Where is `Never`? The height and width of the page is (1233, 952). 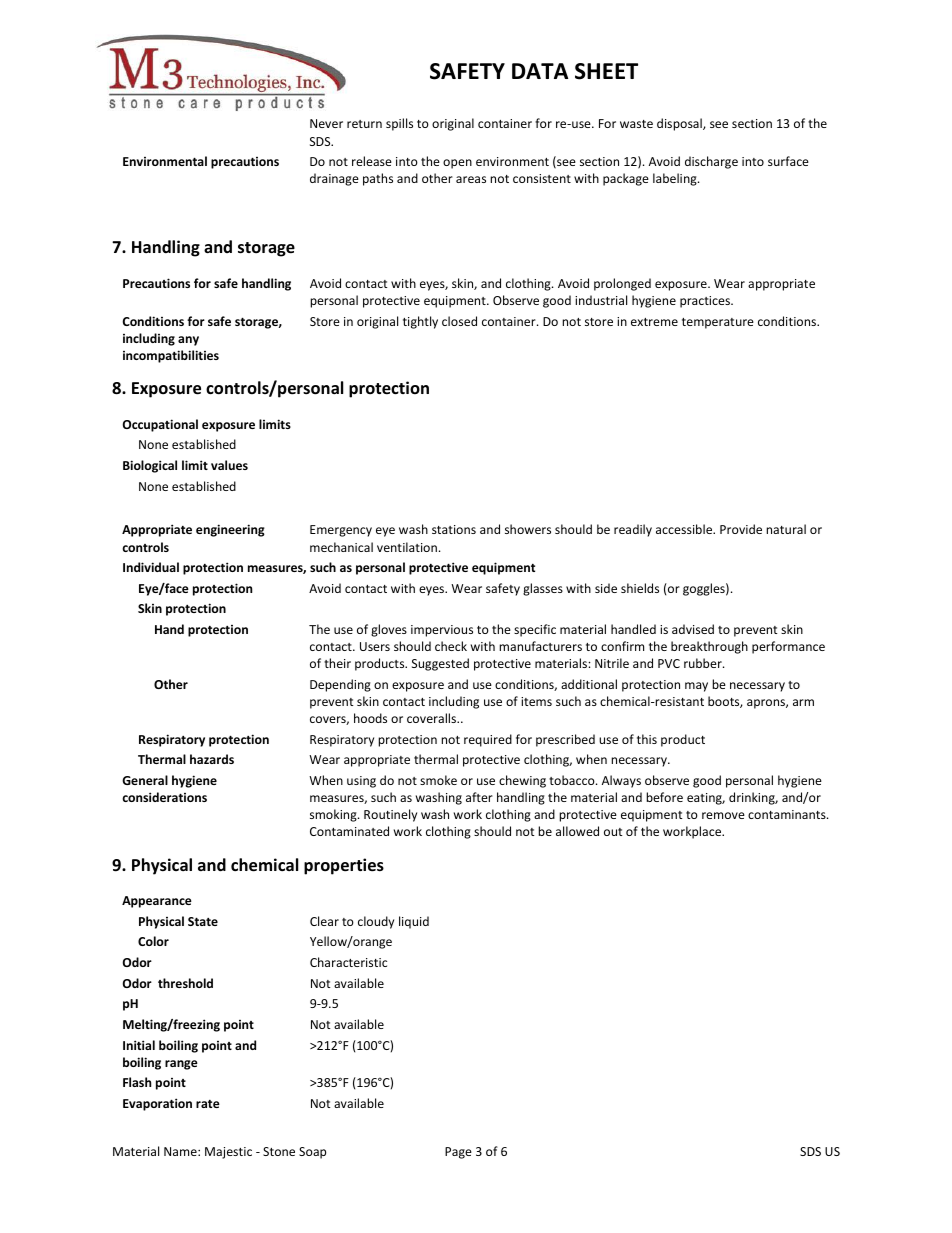
Never is located at coordinates (326, 123).
